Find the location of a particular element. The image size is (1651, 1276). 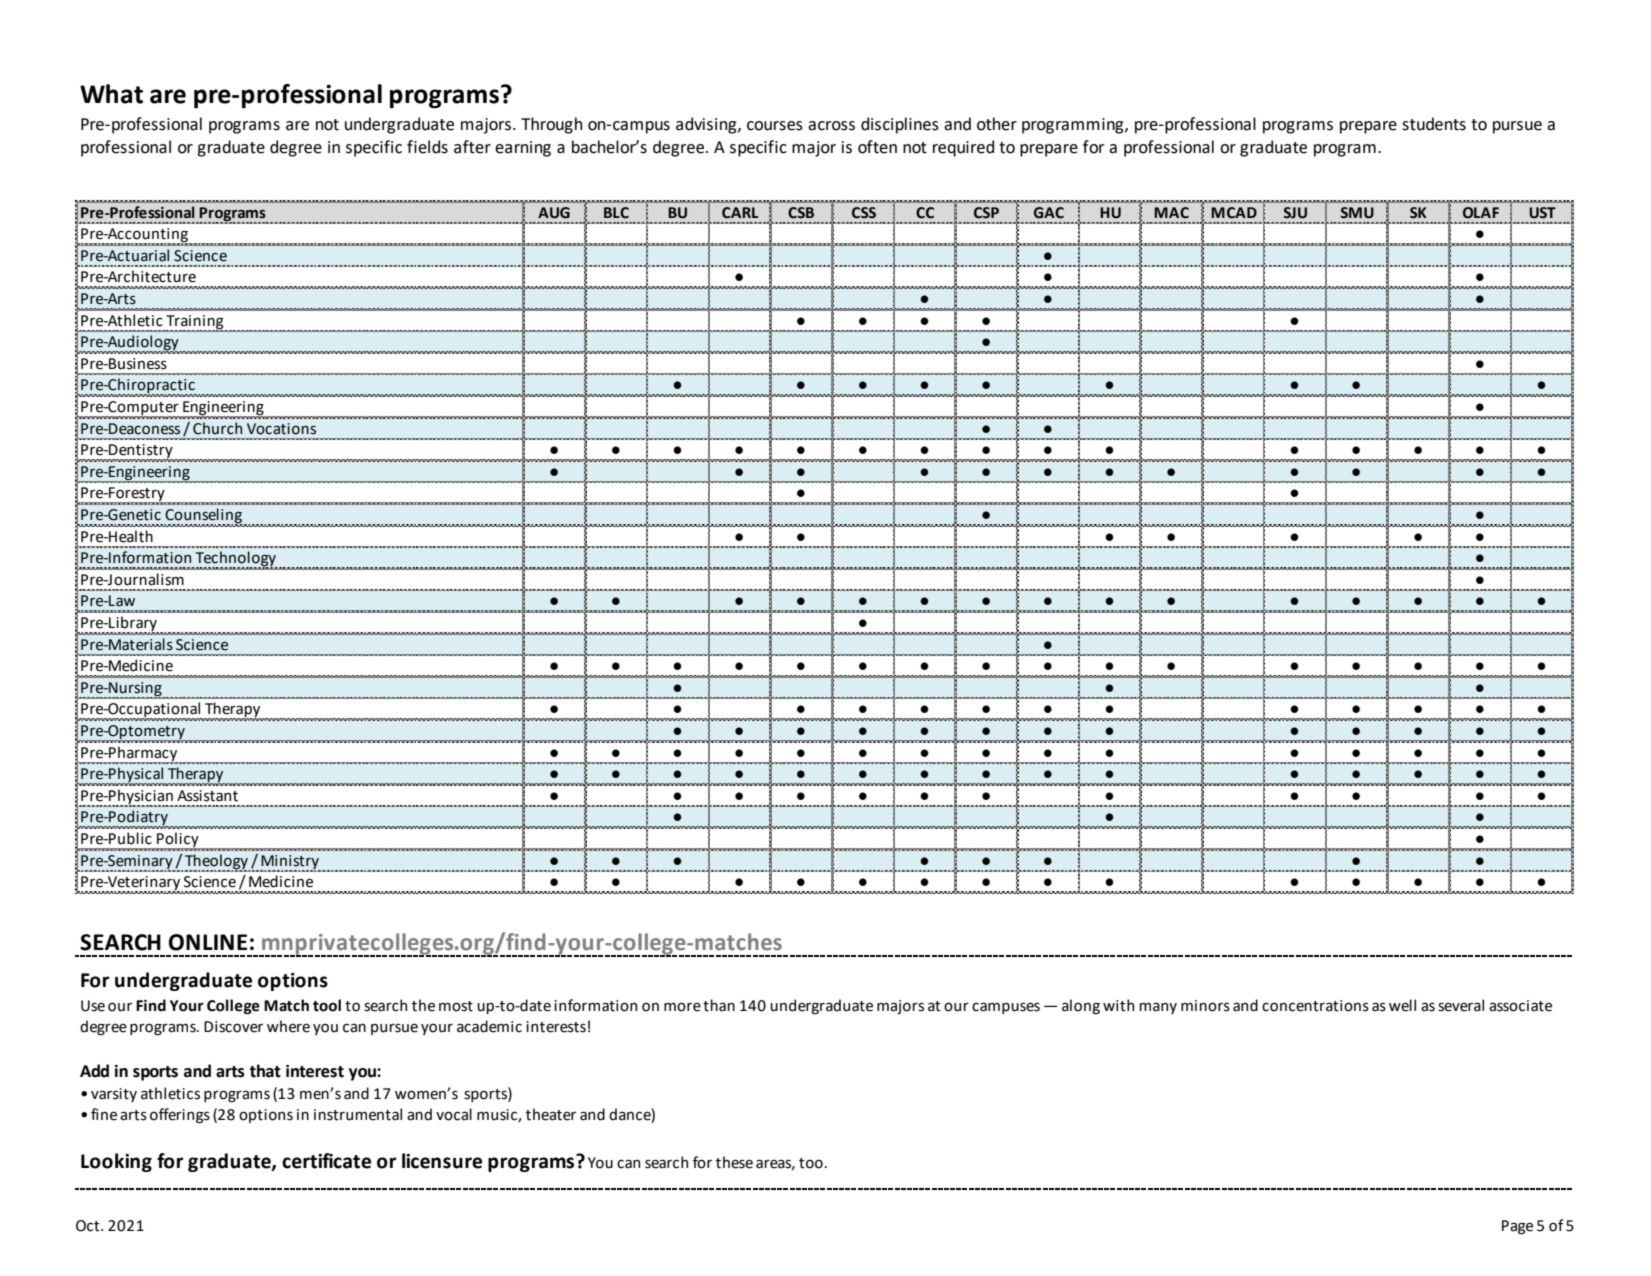

fields is located at coordinates (427, 147).
